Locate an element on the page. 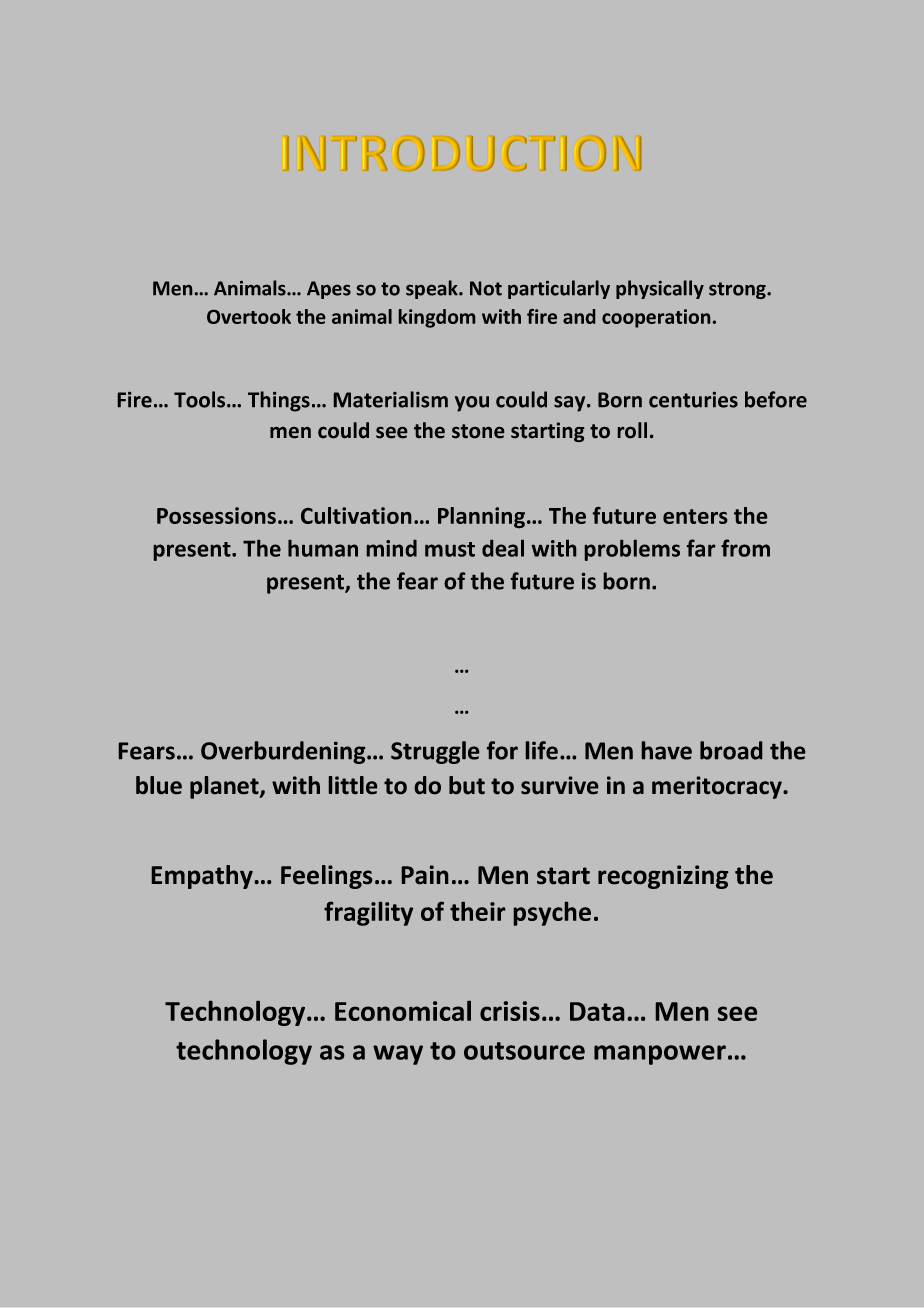  way is located at coordinates (398, 1055).
